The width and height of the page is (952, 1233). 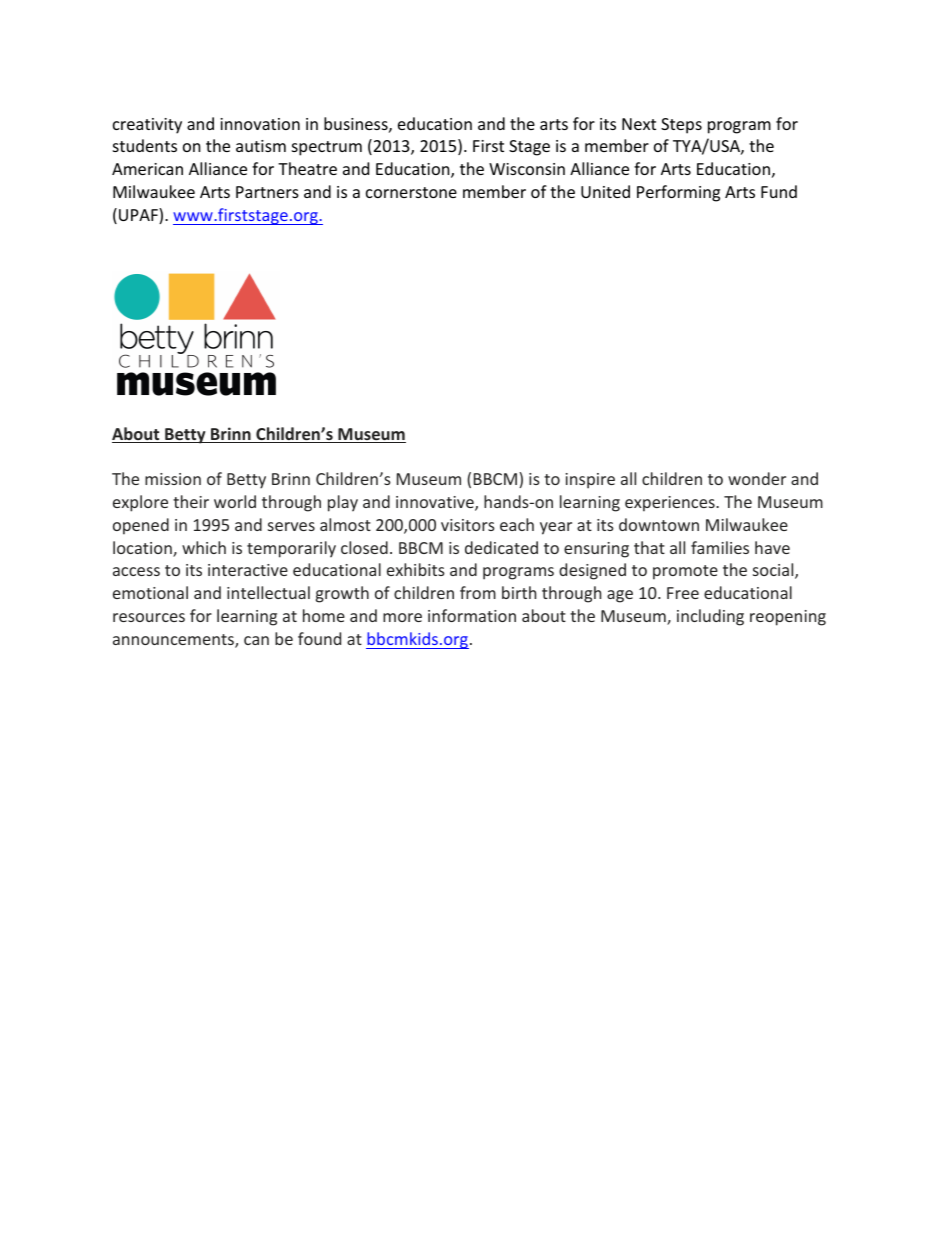 What do you see at coordinates (527, 169) in the page?
I see `Wisconsin` at bounding box center [527, 169].
